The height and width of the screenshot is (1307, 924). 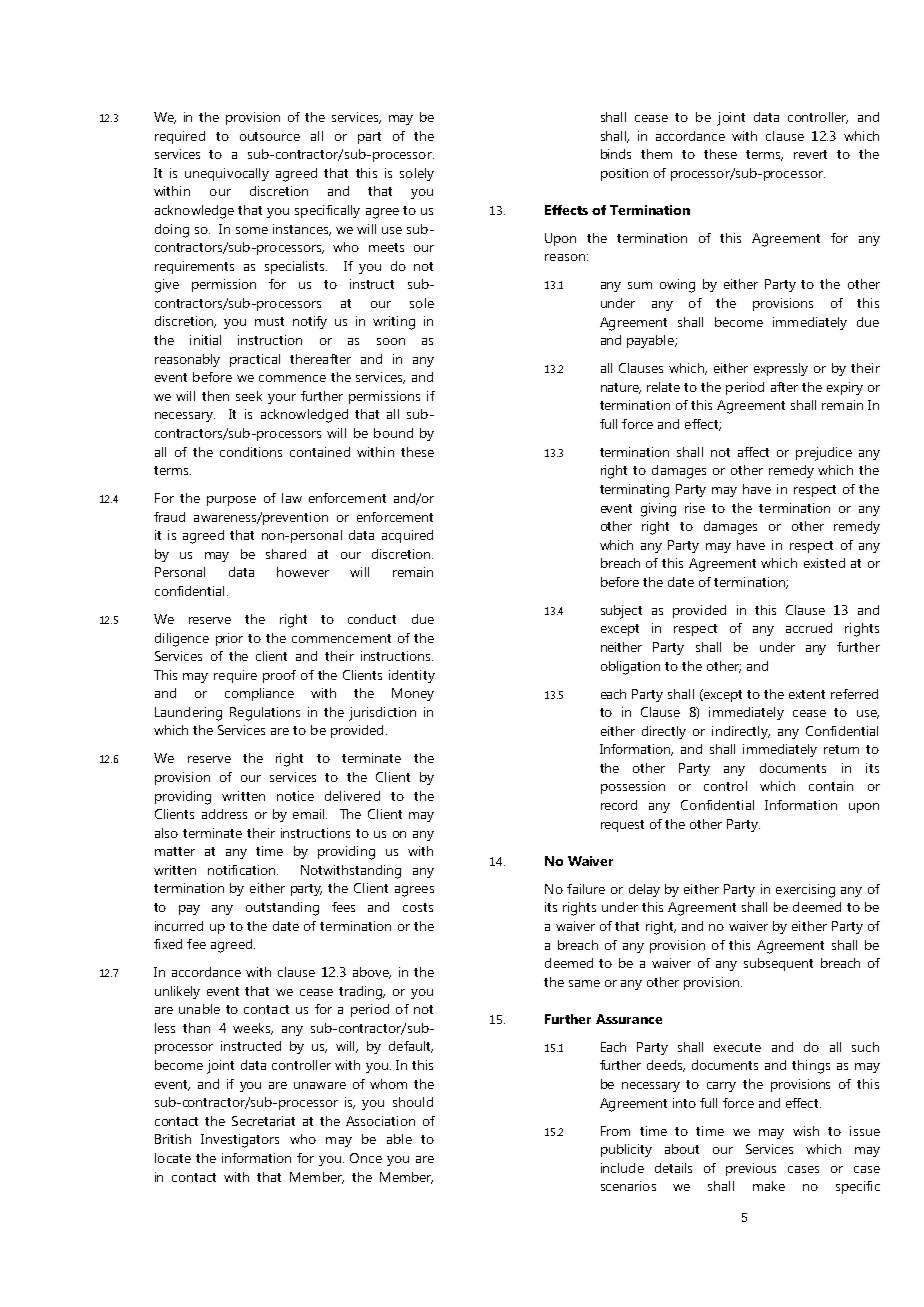 I want to click on unequivocally, so click(x=227, y=174).
